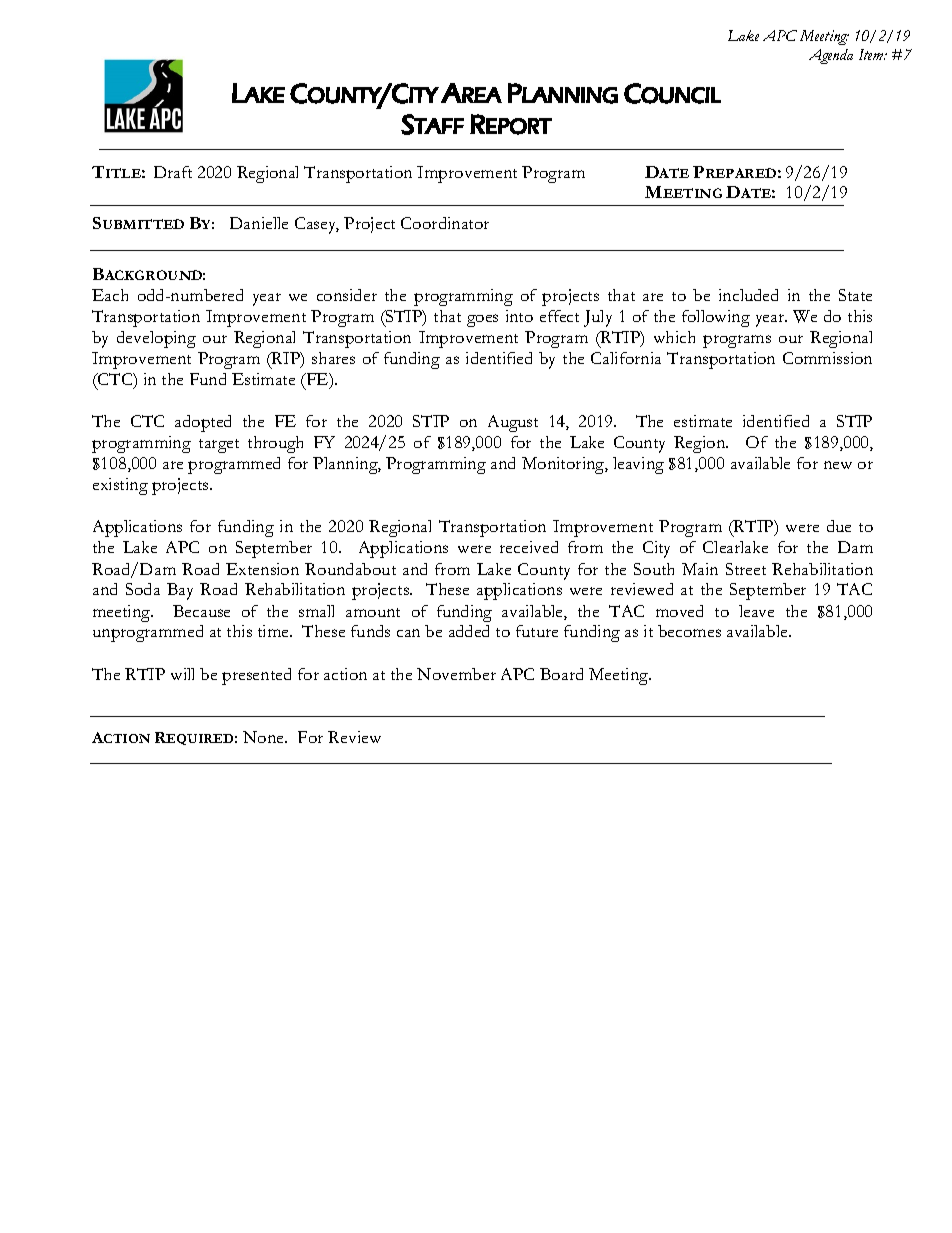 The height and width of the screenshot is (1233, 952). Describe the element at coordinates (173, 172) in the screenshot. I see `Draft` at that location.
